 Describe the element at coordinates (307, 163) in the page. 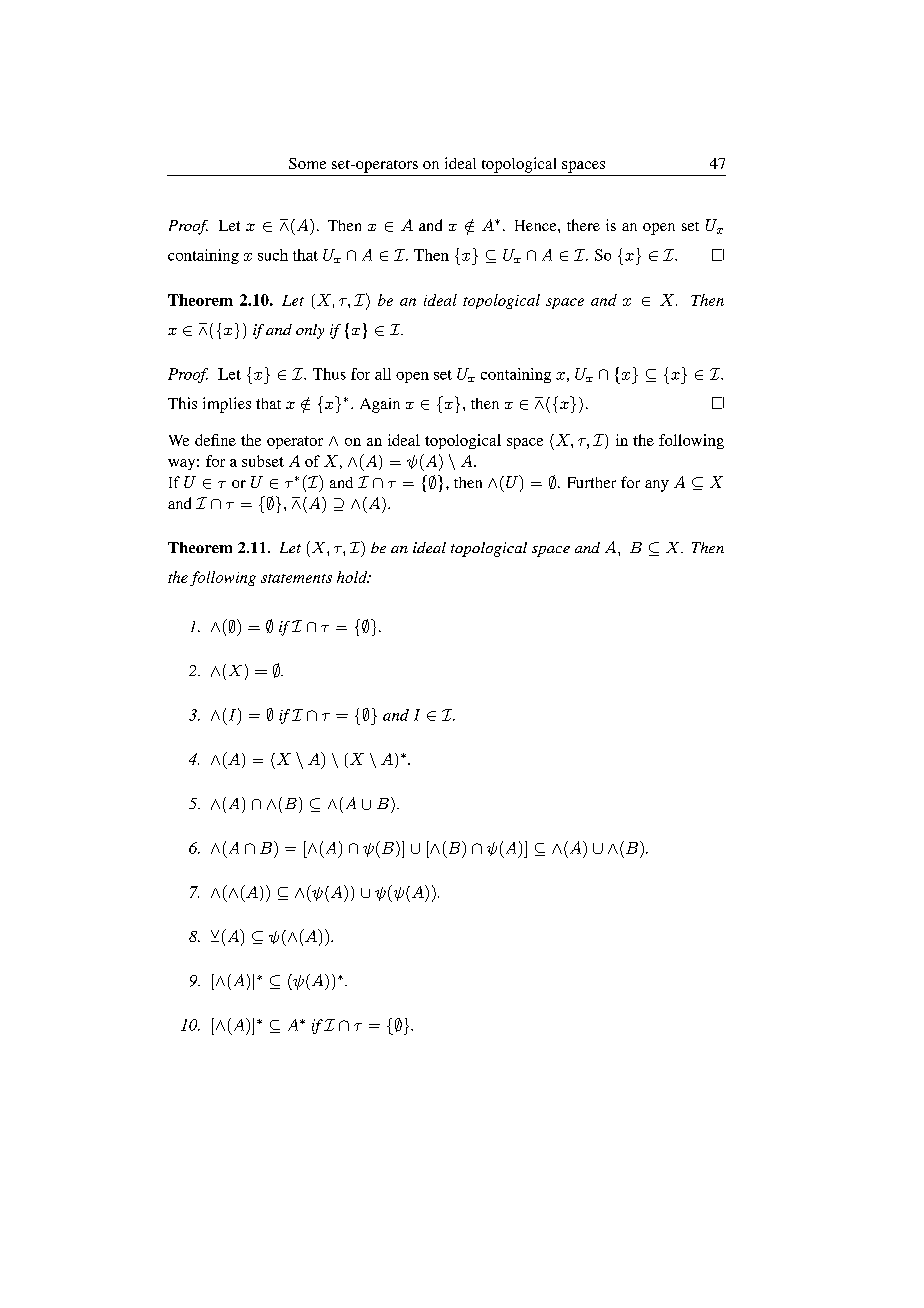

I see `Some` at that location.
